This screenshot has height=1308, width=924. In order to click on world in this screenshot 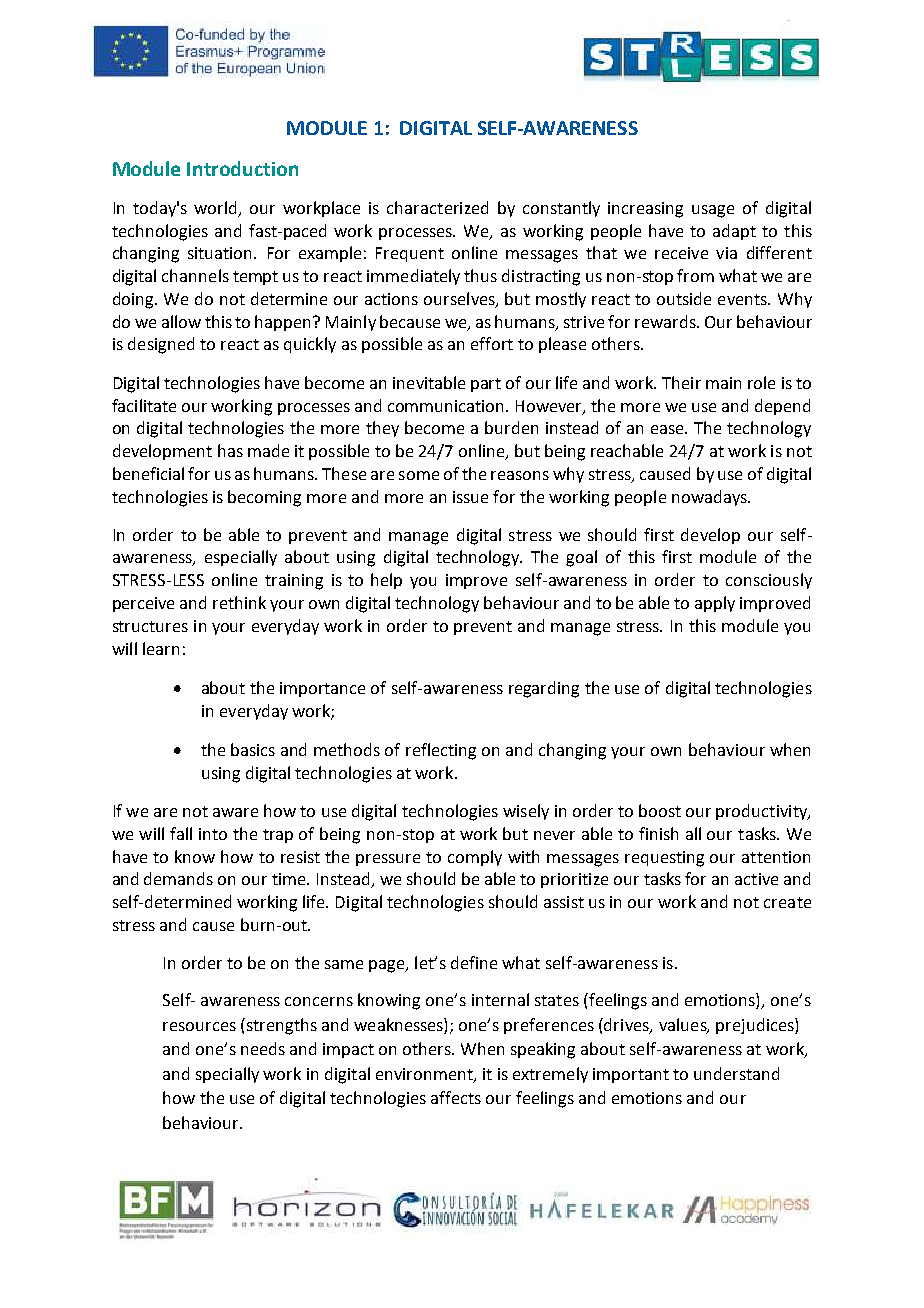, I will do `click(217, 208)`.
